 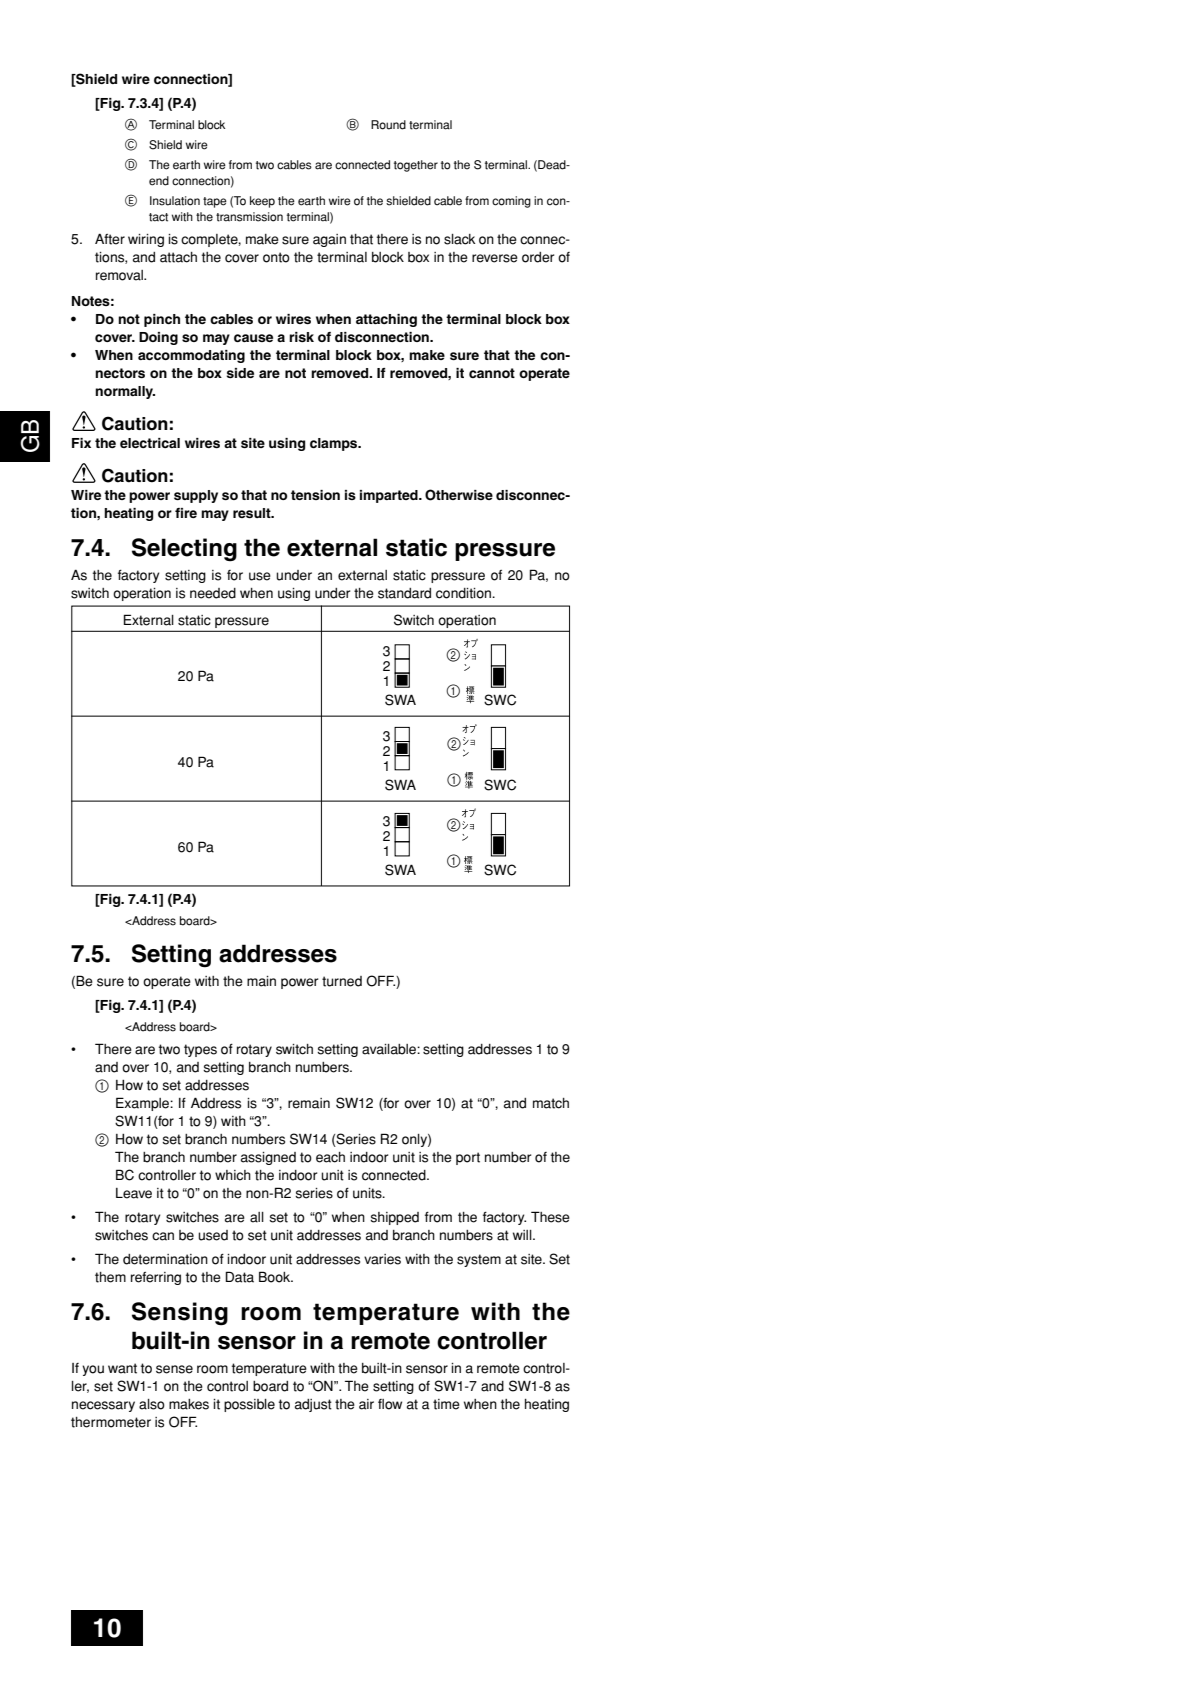 I want to click on coming, so click(x=511, y=202).
